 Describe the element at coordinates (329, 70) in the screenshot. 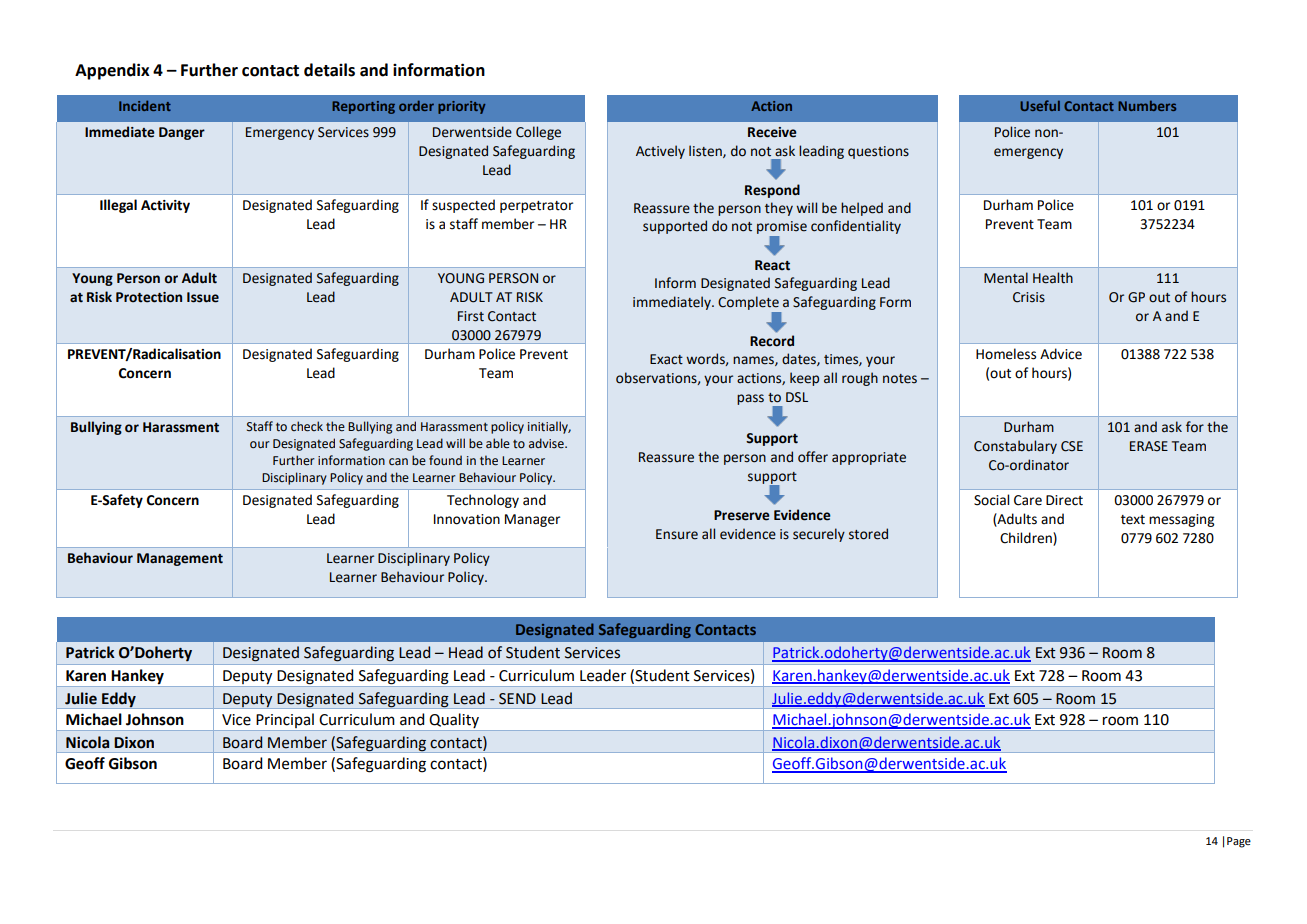

I see `details` at that location.
